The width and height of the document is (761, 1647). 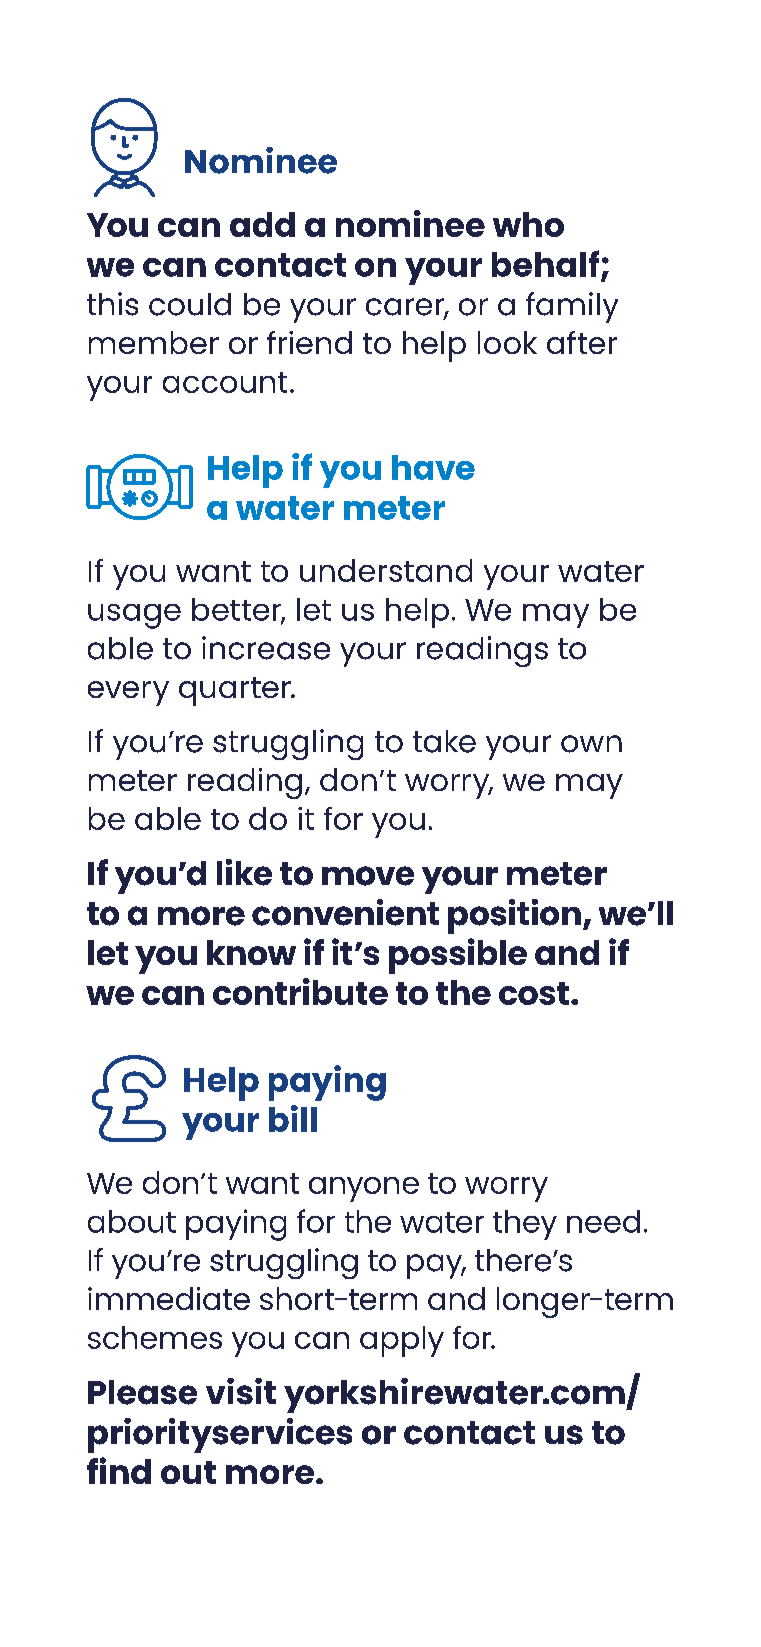 What do you see at coordinates (132, 1221) in the document?
I see `about` at bounding box center [132, 1221].
